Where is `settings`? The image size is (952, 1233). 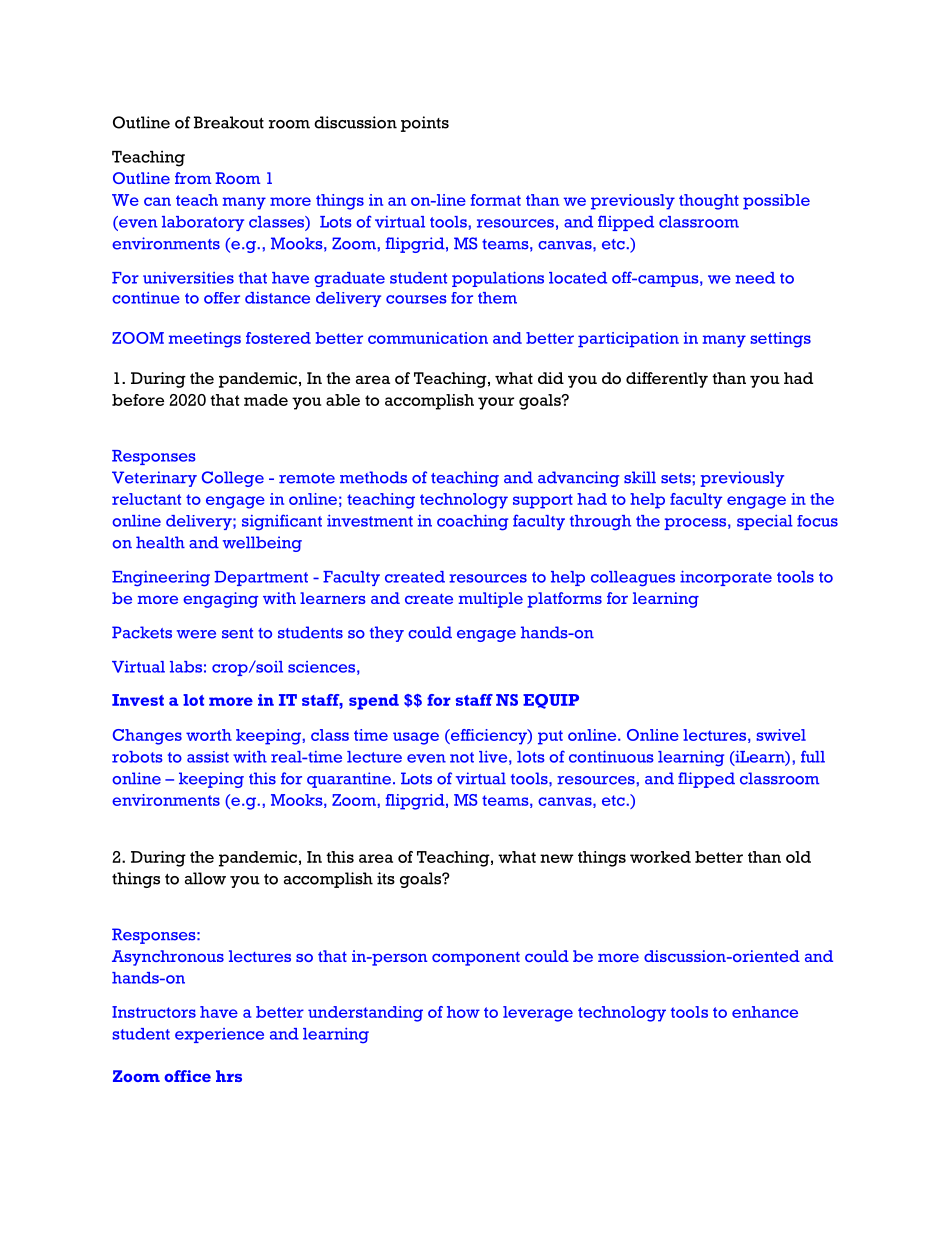
settings is located at coordinates (780, 340).
